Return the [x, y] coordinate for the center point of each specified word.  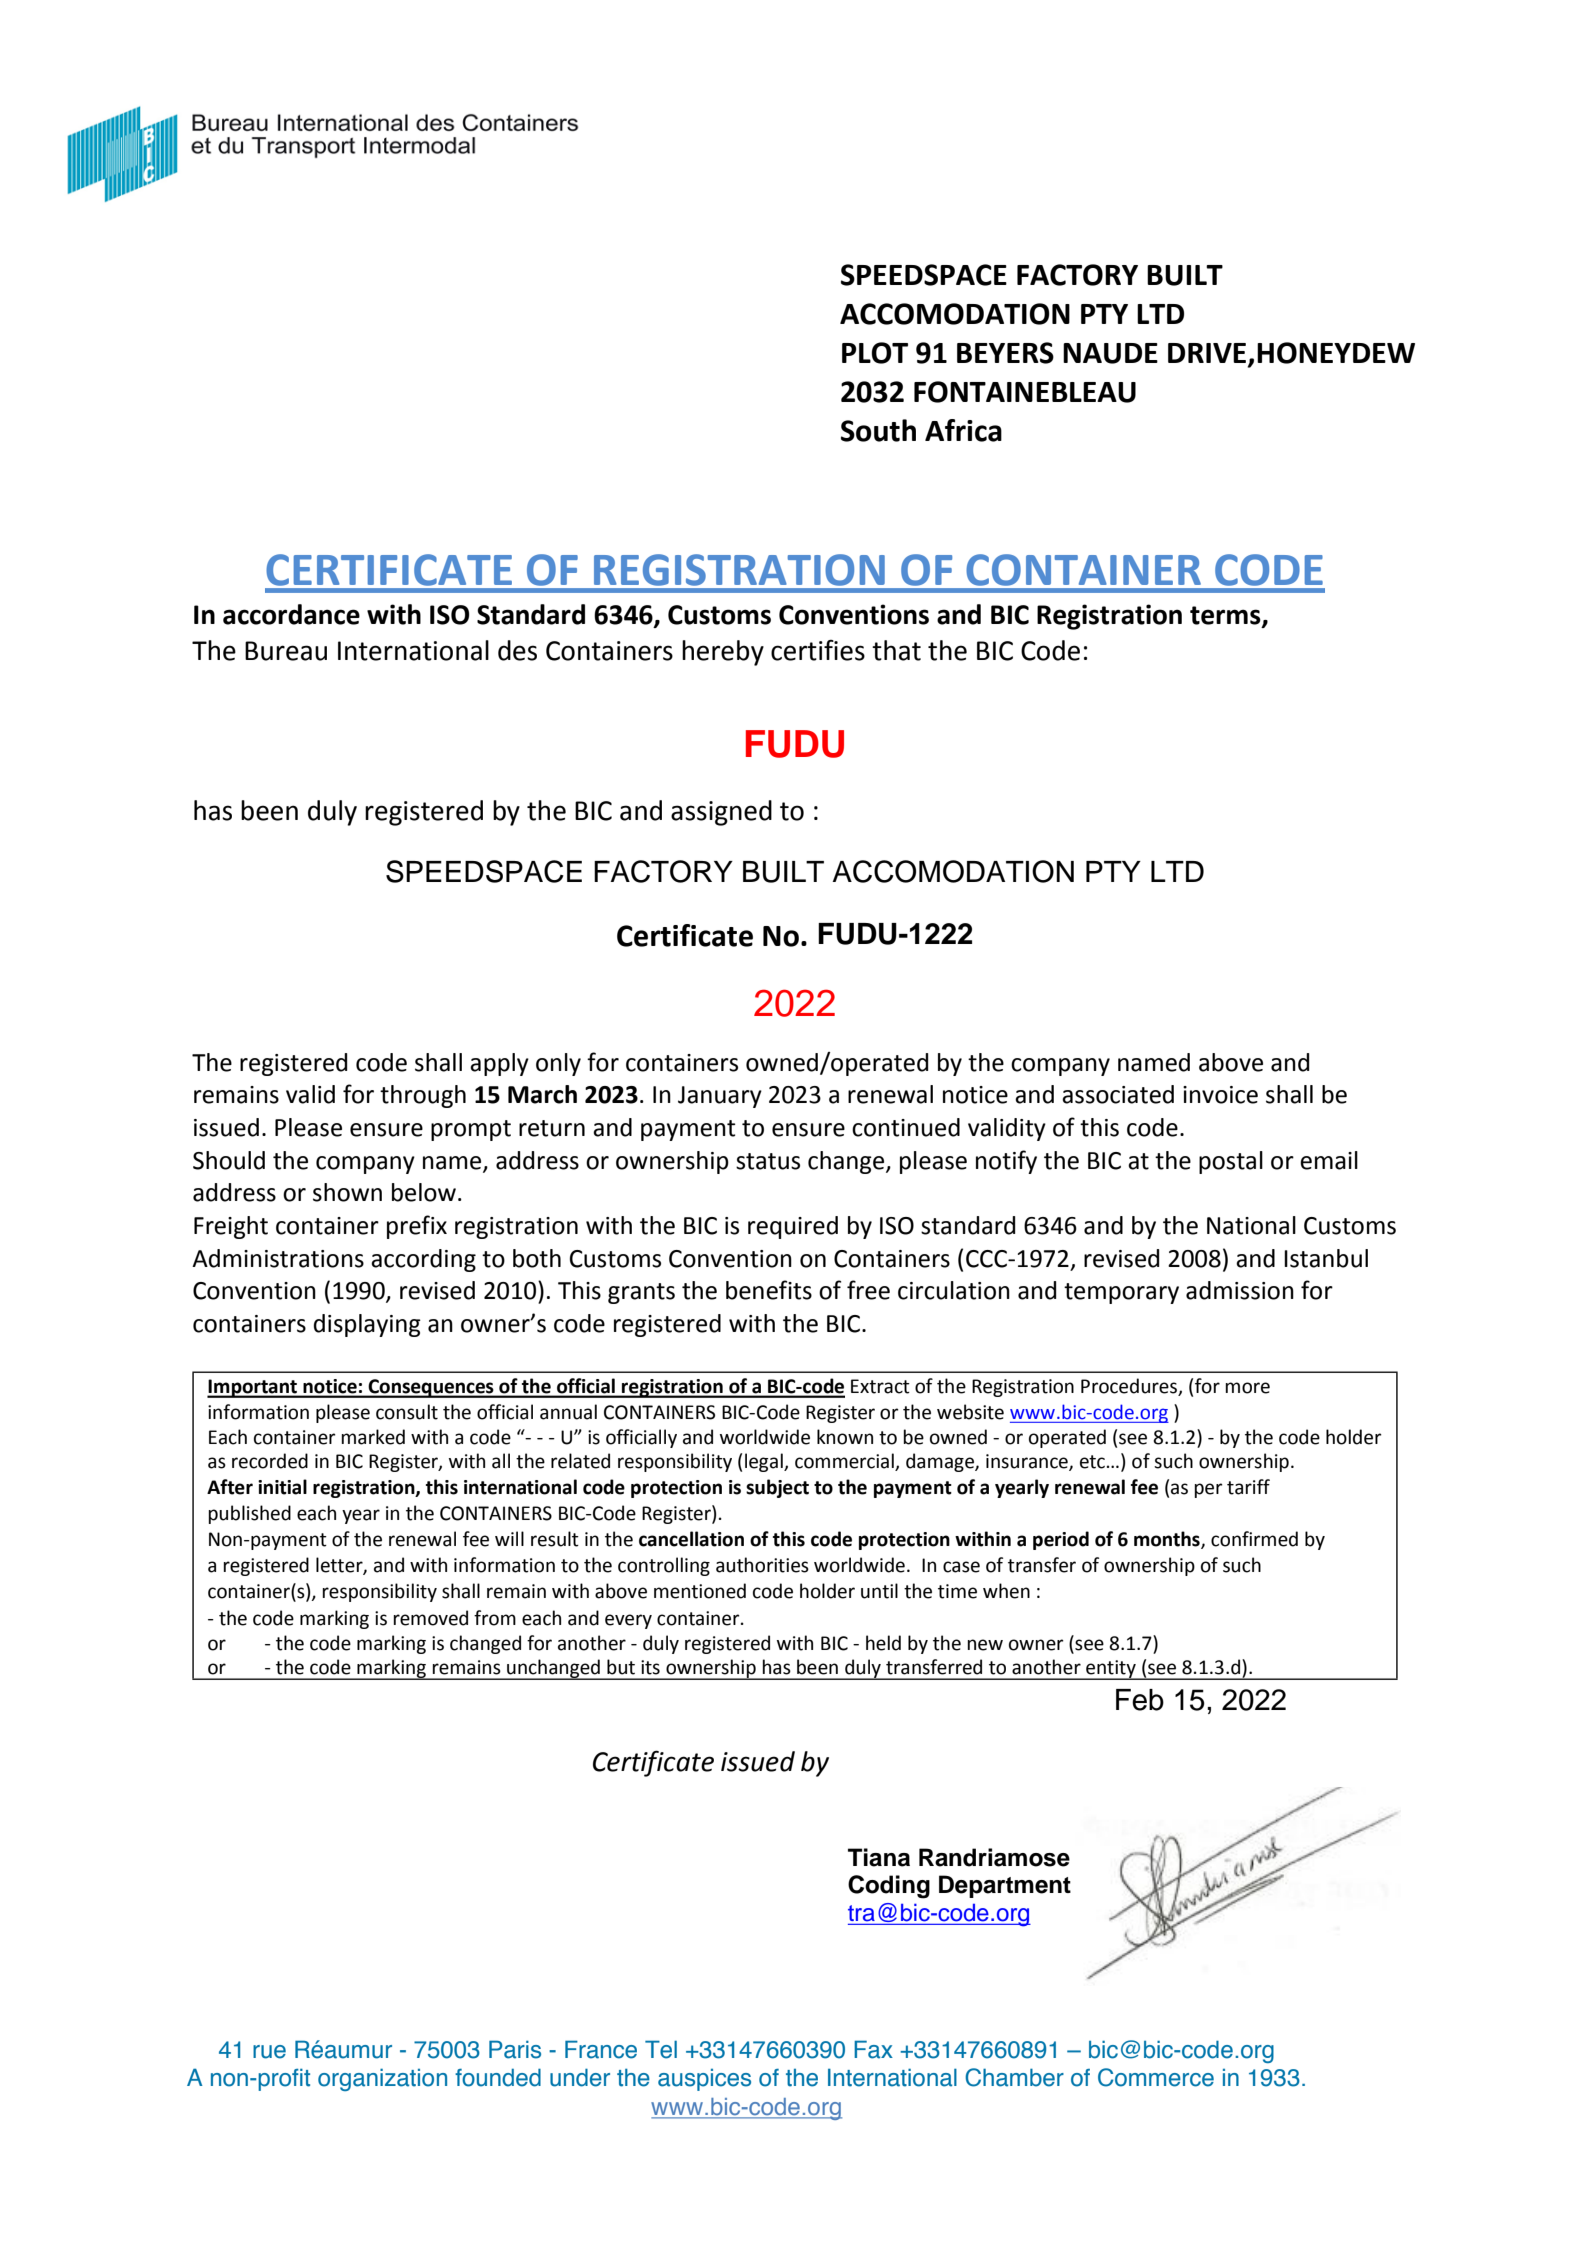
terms [1226, 616]
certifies [818, 650]
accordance [291, 614]
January [720, 1097]
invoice [1220, 1095]
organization [382, 2079]
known [845, 1437]
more [1247, 1388]
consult [407, 1412]
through [423, 1096]
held [883, 1643]
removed [430, 1618]
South [878, 430]
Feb [1140, 1700]
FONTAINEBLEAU [1025, 392]
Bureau [286, 651]
